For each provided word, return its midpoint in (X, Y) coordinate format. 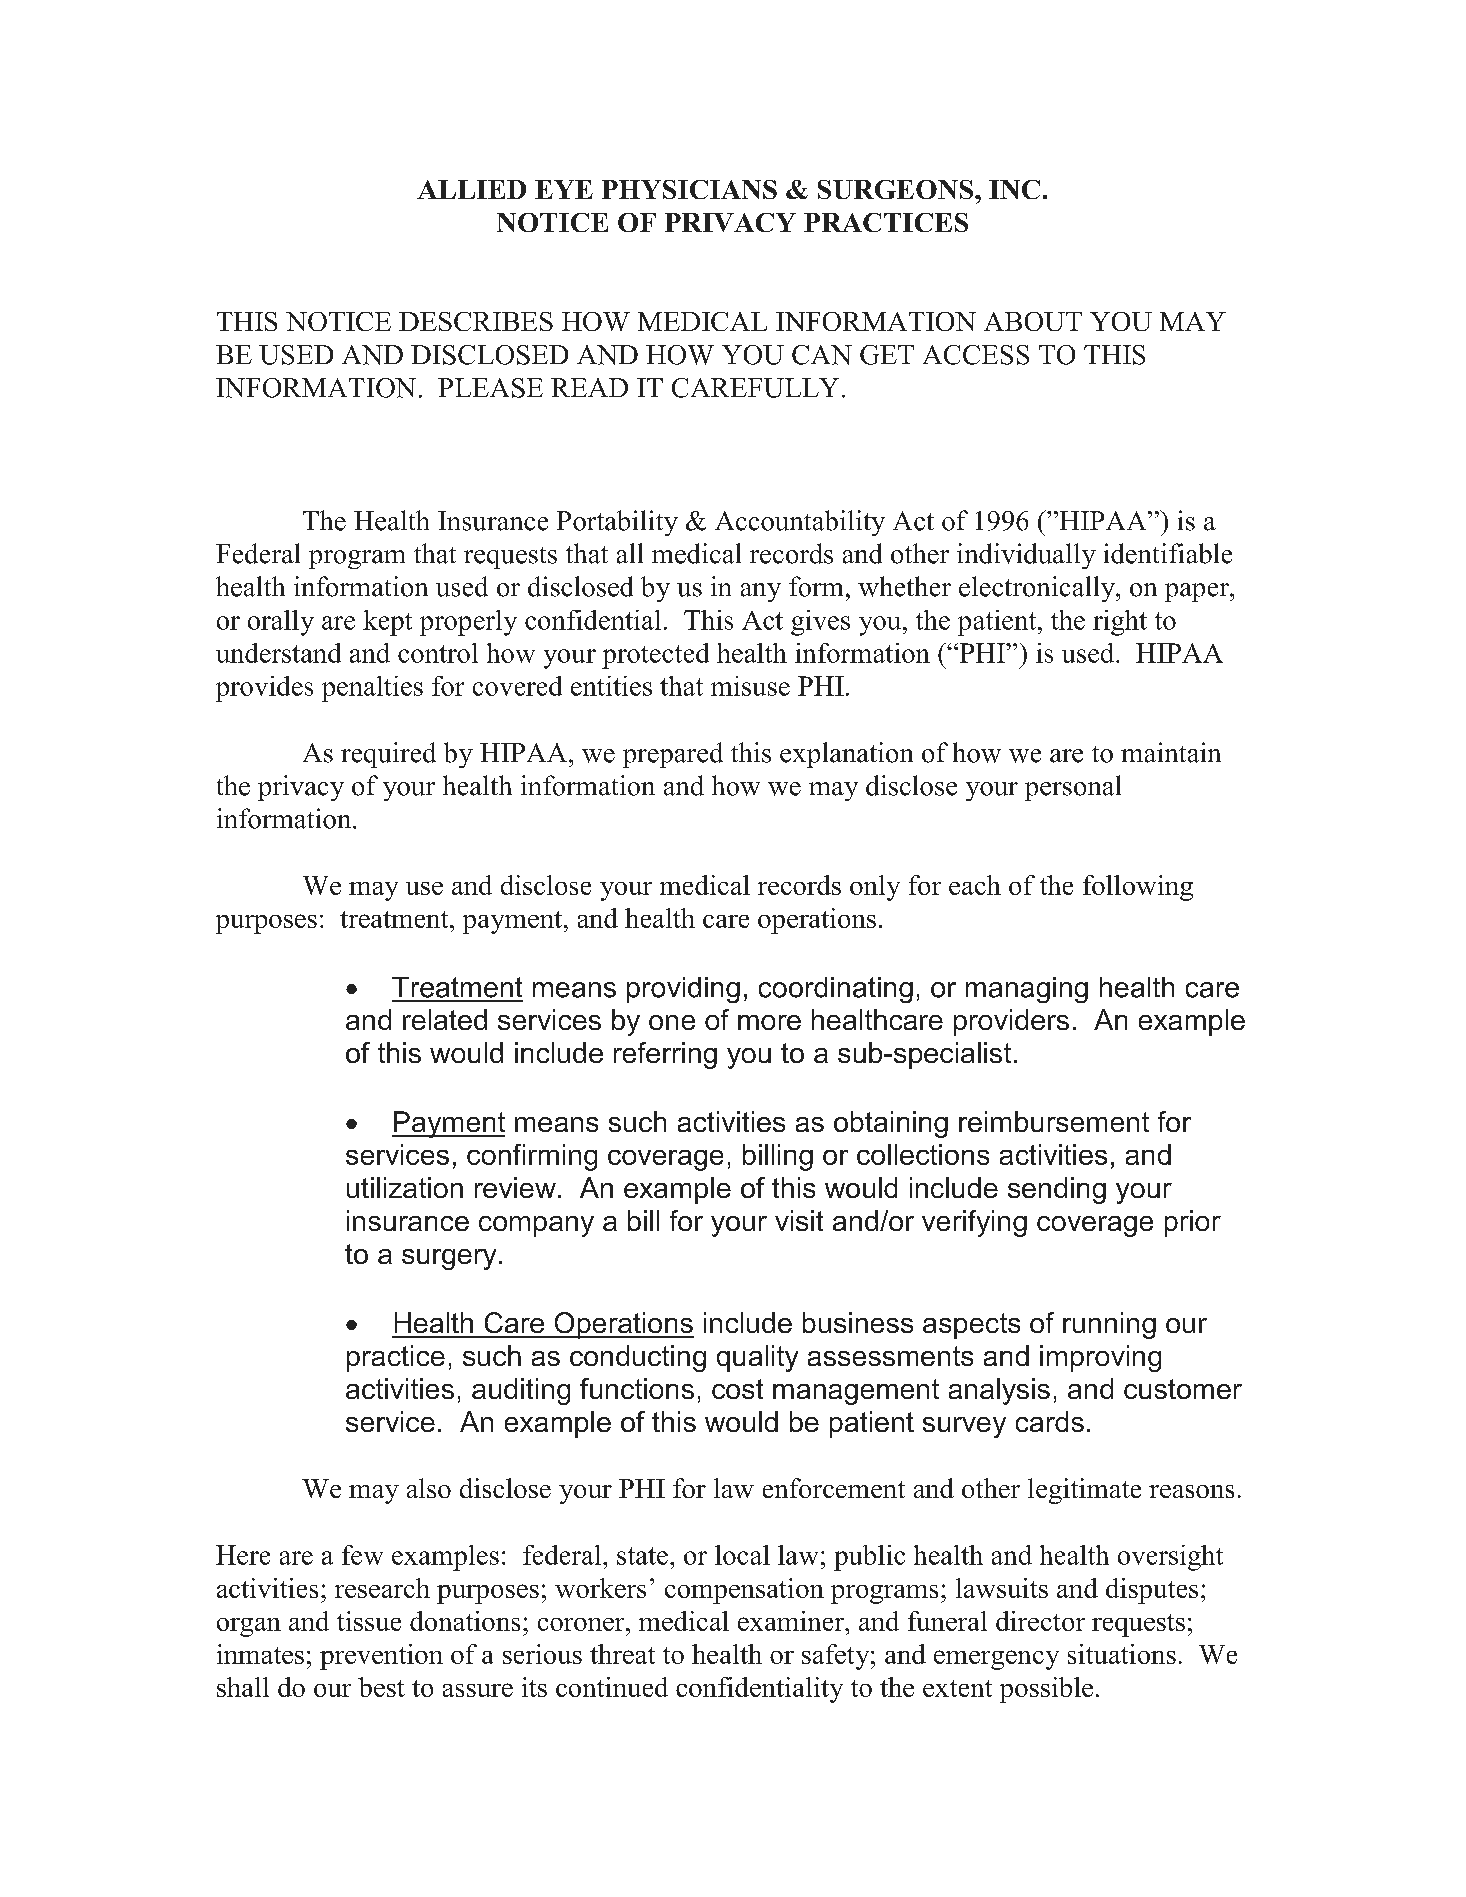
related (445, 1019)
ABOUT (1033, 321)
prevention (381, 1657)
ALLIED (471, 189)
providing (683, 990)
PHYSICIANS (689, 189)
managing (1027, 990)
